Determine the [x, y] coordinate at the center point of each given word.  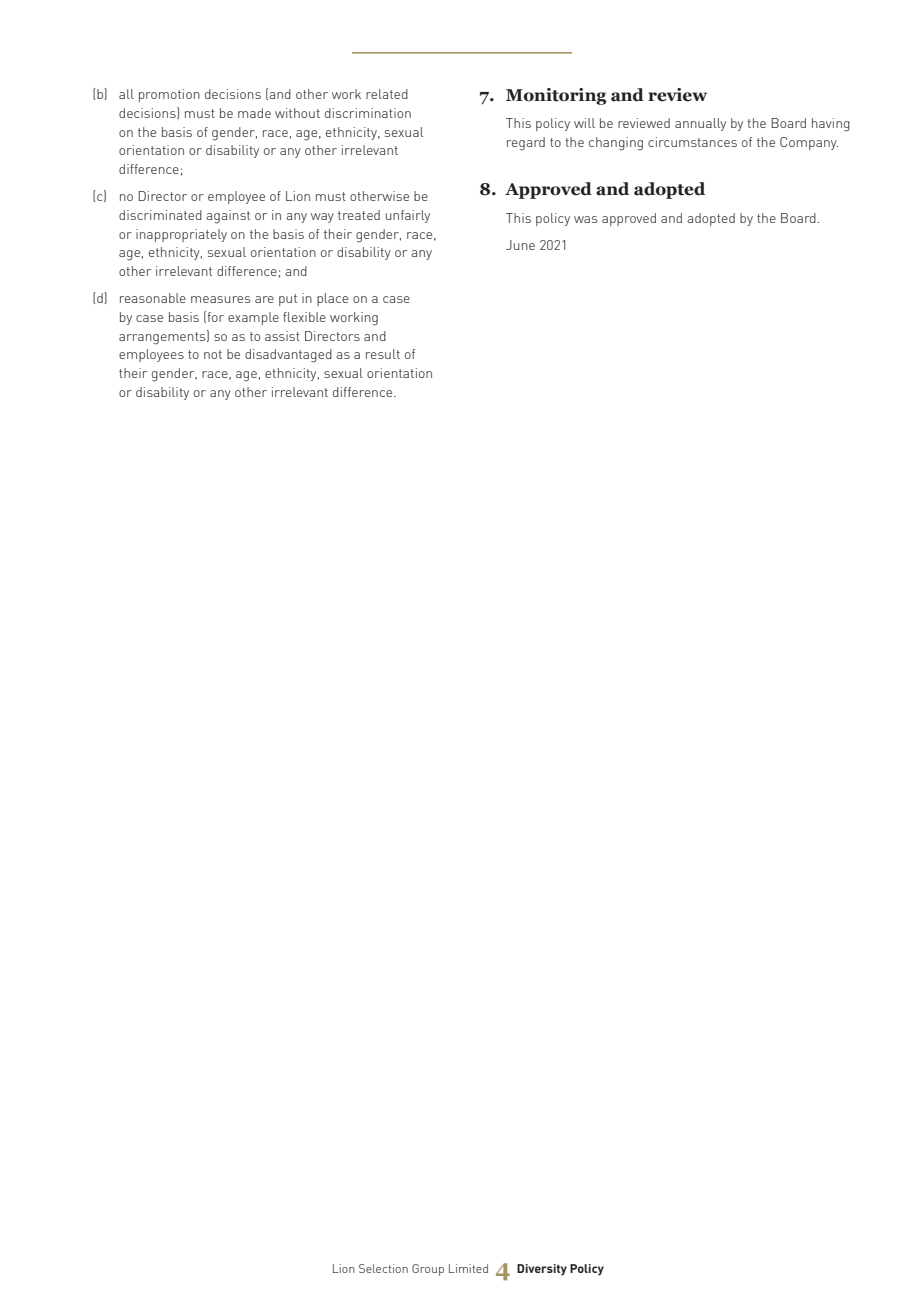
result [383, 354]
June [520, 245]
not [213, 354]
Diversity [542, 1270]
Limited [468, 1268]
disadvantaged [288, 356]
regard [526, 144]
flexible [304, 317]
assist [282, 336]
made [254, 113]
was [585, 219]
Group [428, 1270]
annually [700, 124]
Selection [383, 1268]
